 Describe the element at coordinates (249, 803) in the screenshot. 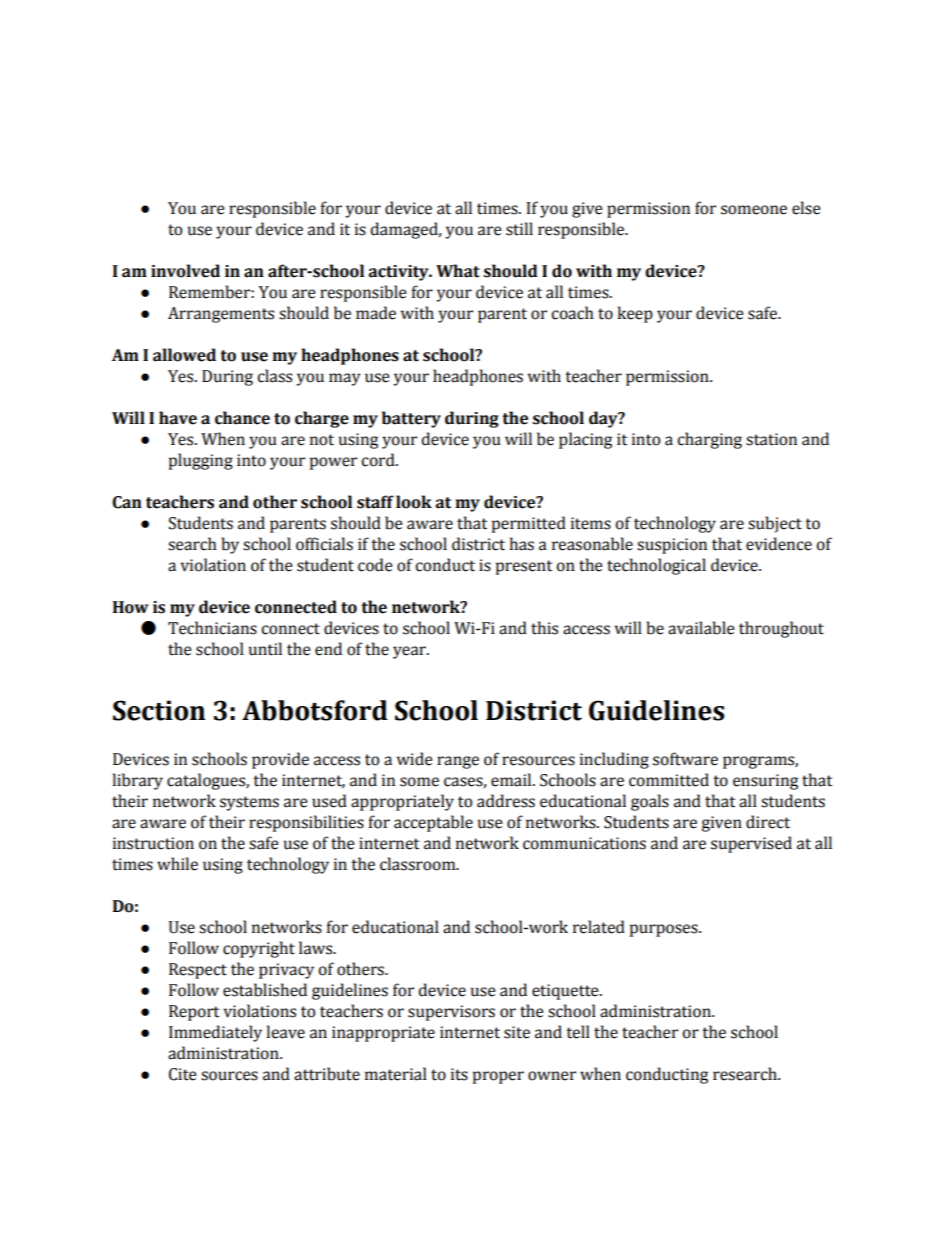

I see `systems` at that location.
